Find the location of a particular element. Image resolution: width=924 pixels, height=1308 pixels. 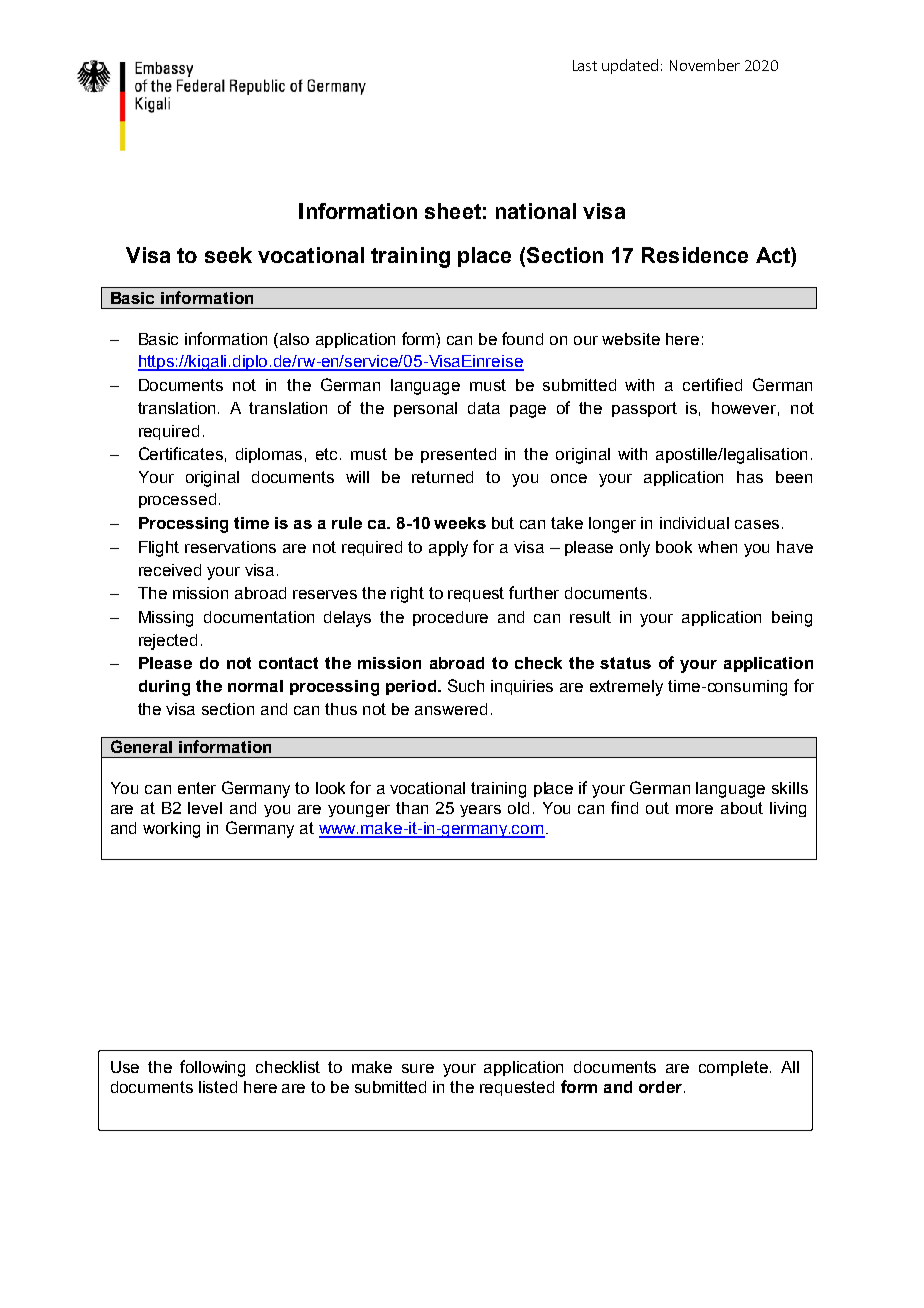

years is located at coordinates (480, 811).
